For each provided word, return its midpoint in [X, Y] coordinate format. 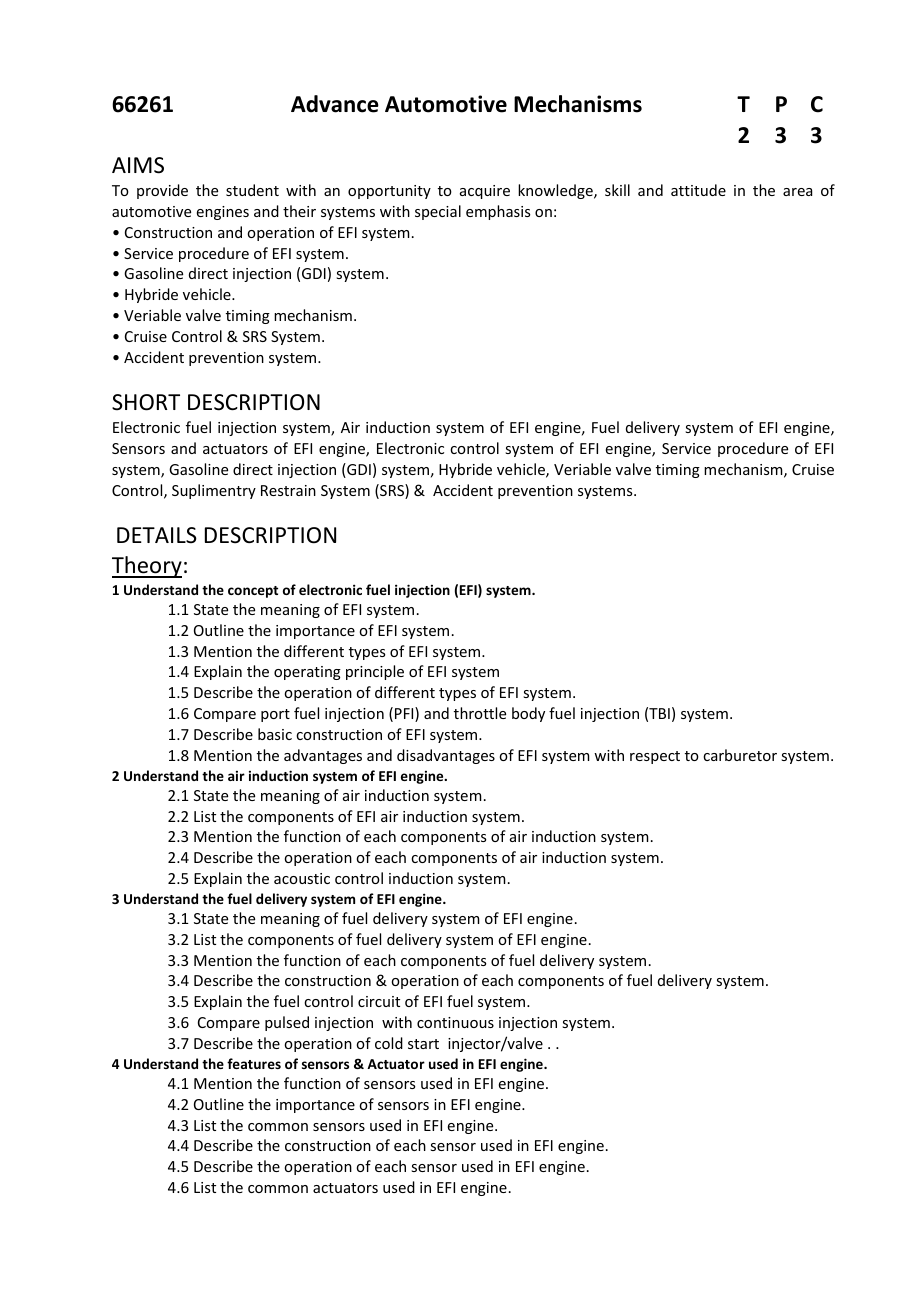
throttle [480, 713]
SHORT [146, 402]
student [252, 190]
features [254, 1063]
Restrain [288, 490]
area [797, 192]
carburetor [740, 755]
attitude [698, 190]
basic [275, 734]
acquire [485, 192]
